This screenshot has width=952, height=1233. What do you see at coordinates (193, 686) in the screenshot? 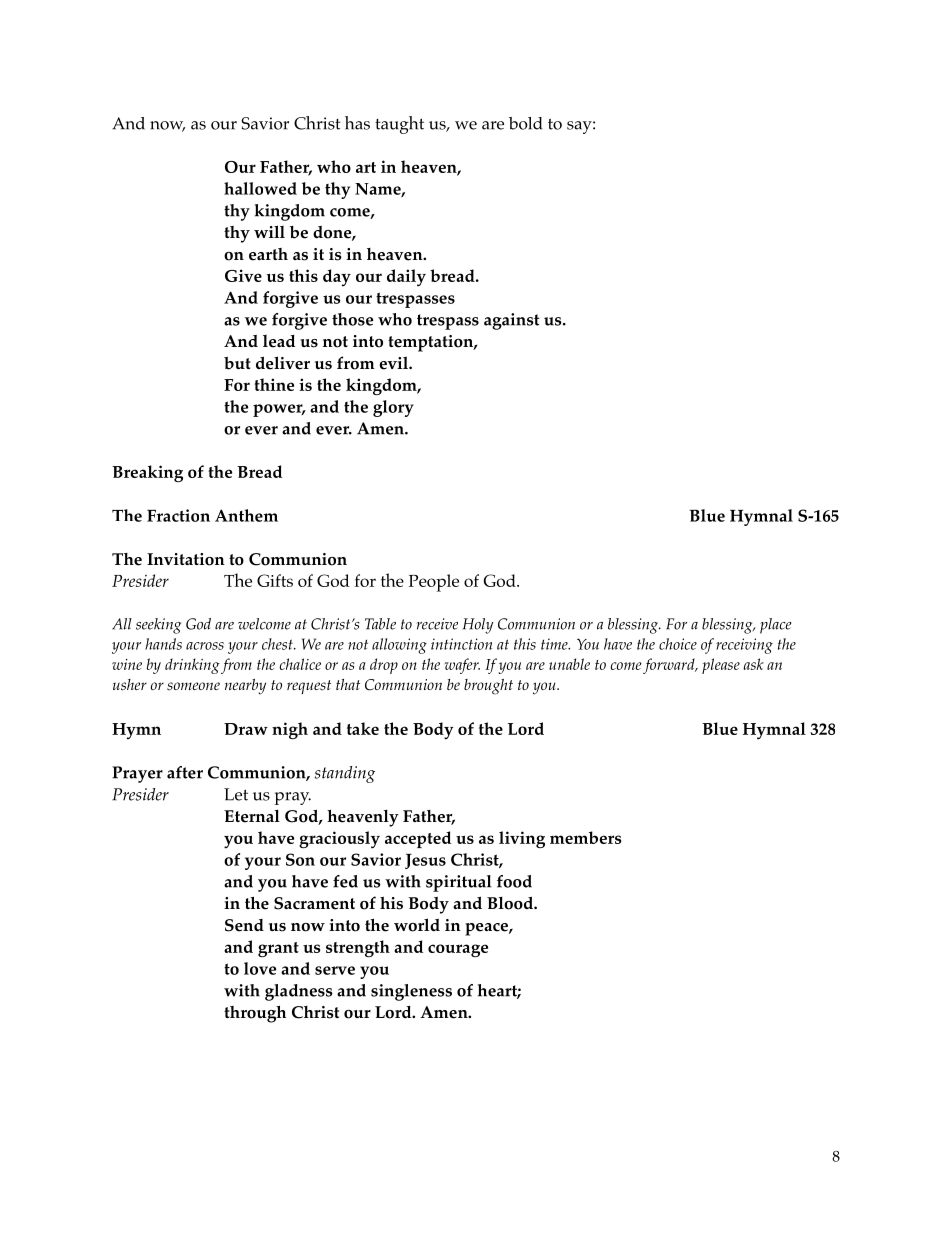
I see `someone` at bounding box center [193, 686].
